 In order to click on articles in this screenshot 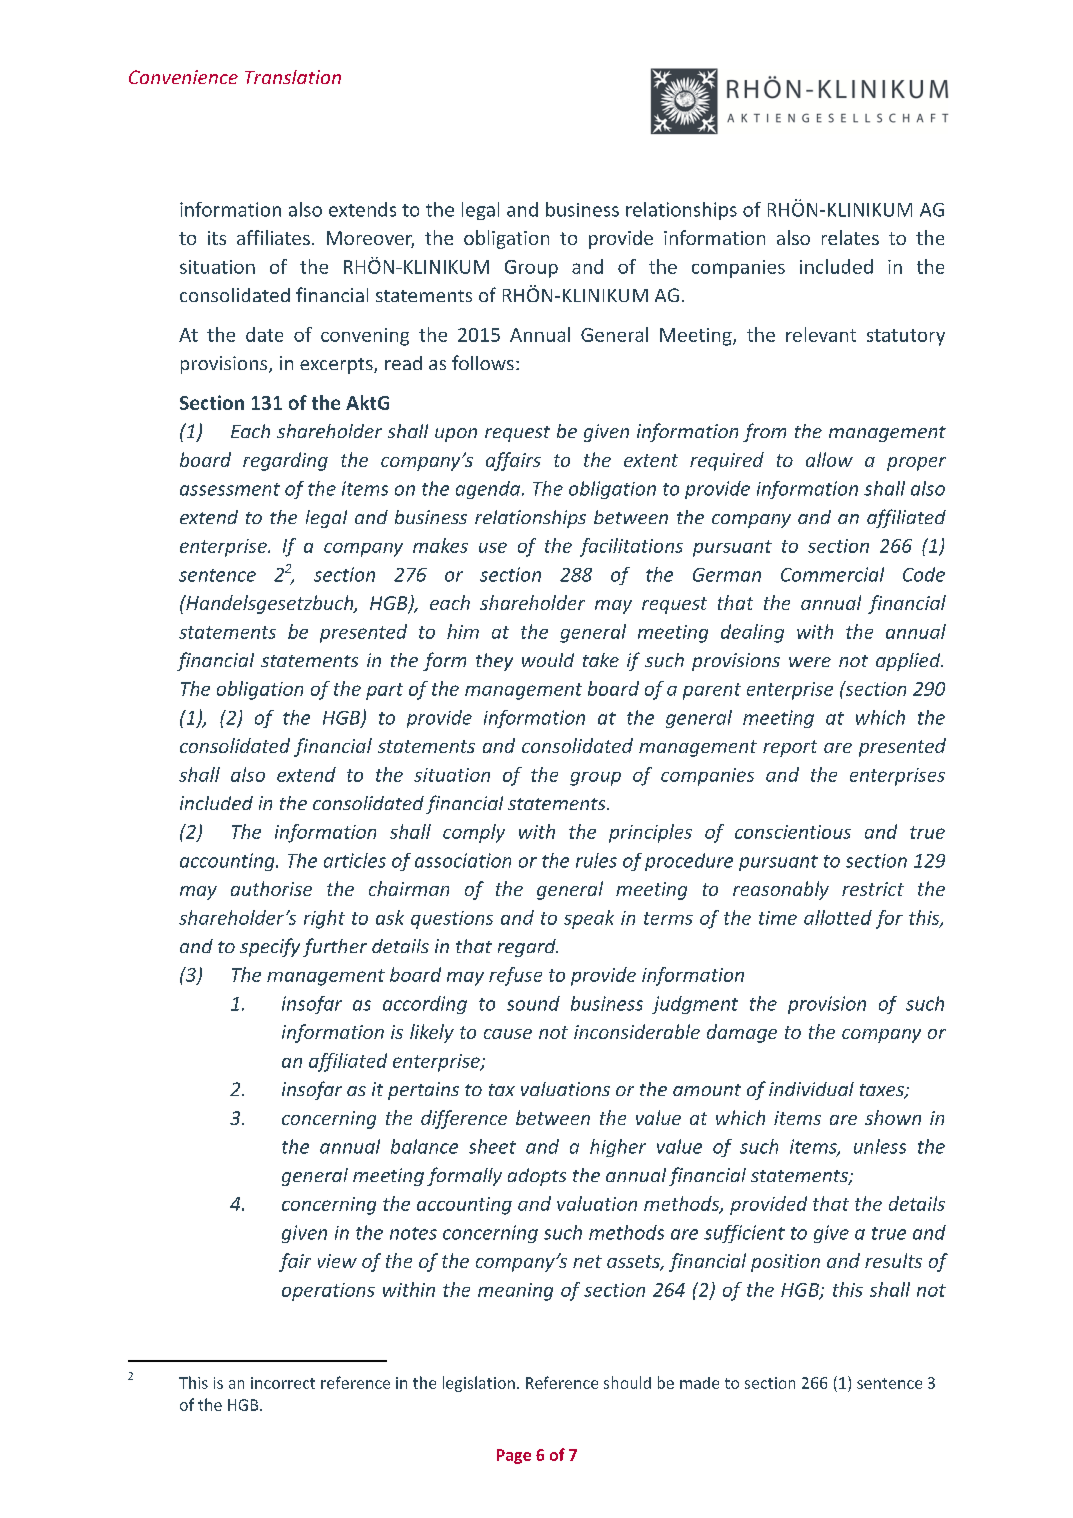, I will do `click(355, 860)`.
